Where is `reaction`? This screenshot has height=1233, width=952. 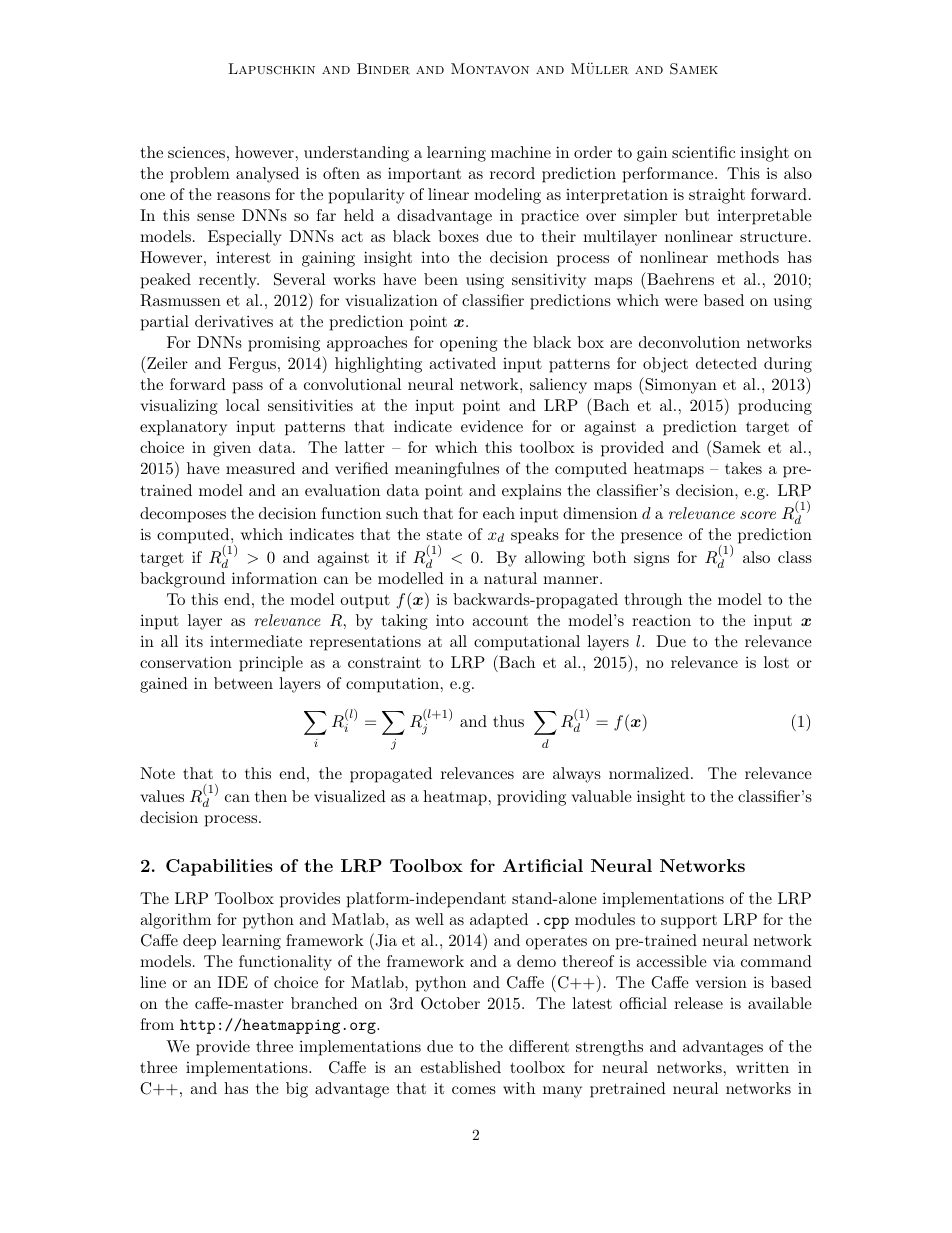
reaction is located at coordinates (661, 620).
